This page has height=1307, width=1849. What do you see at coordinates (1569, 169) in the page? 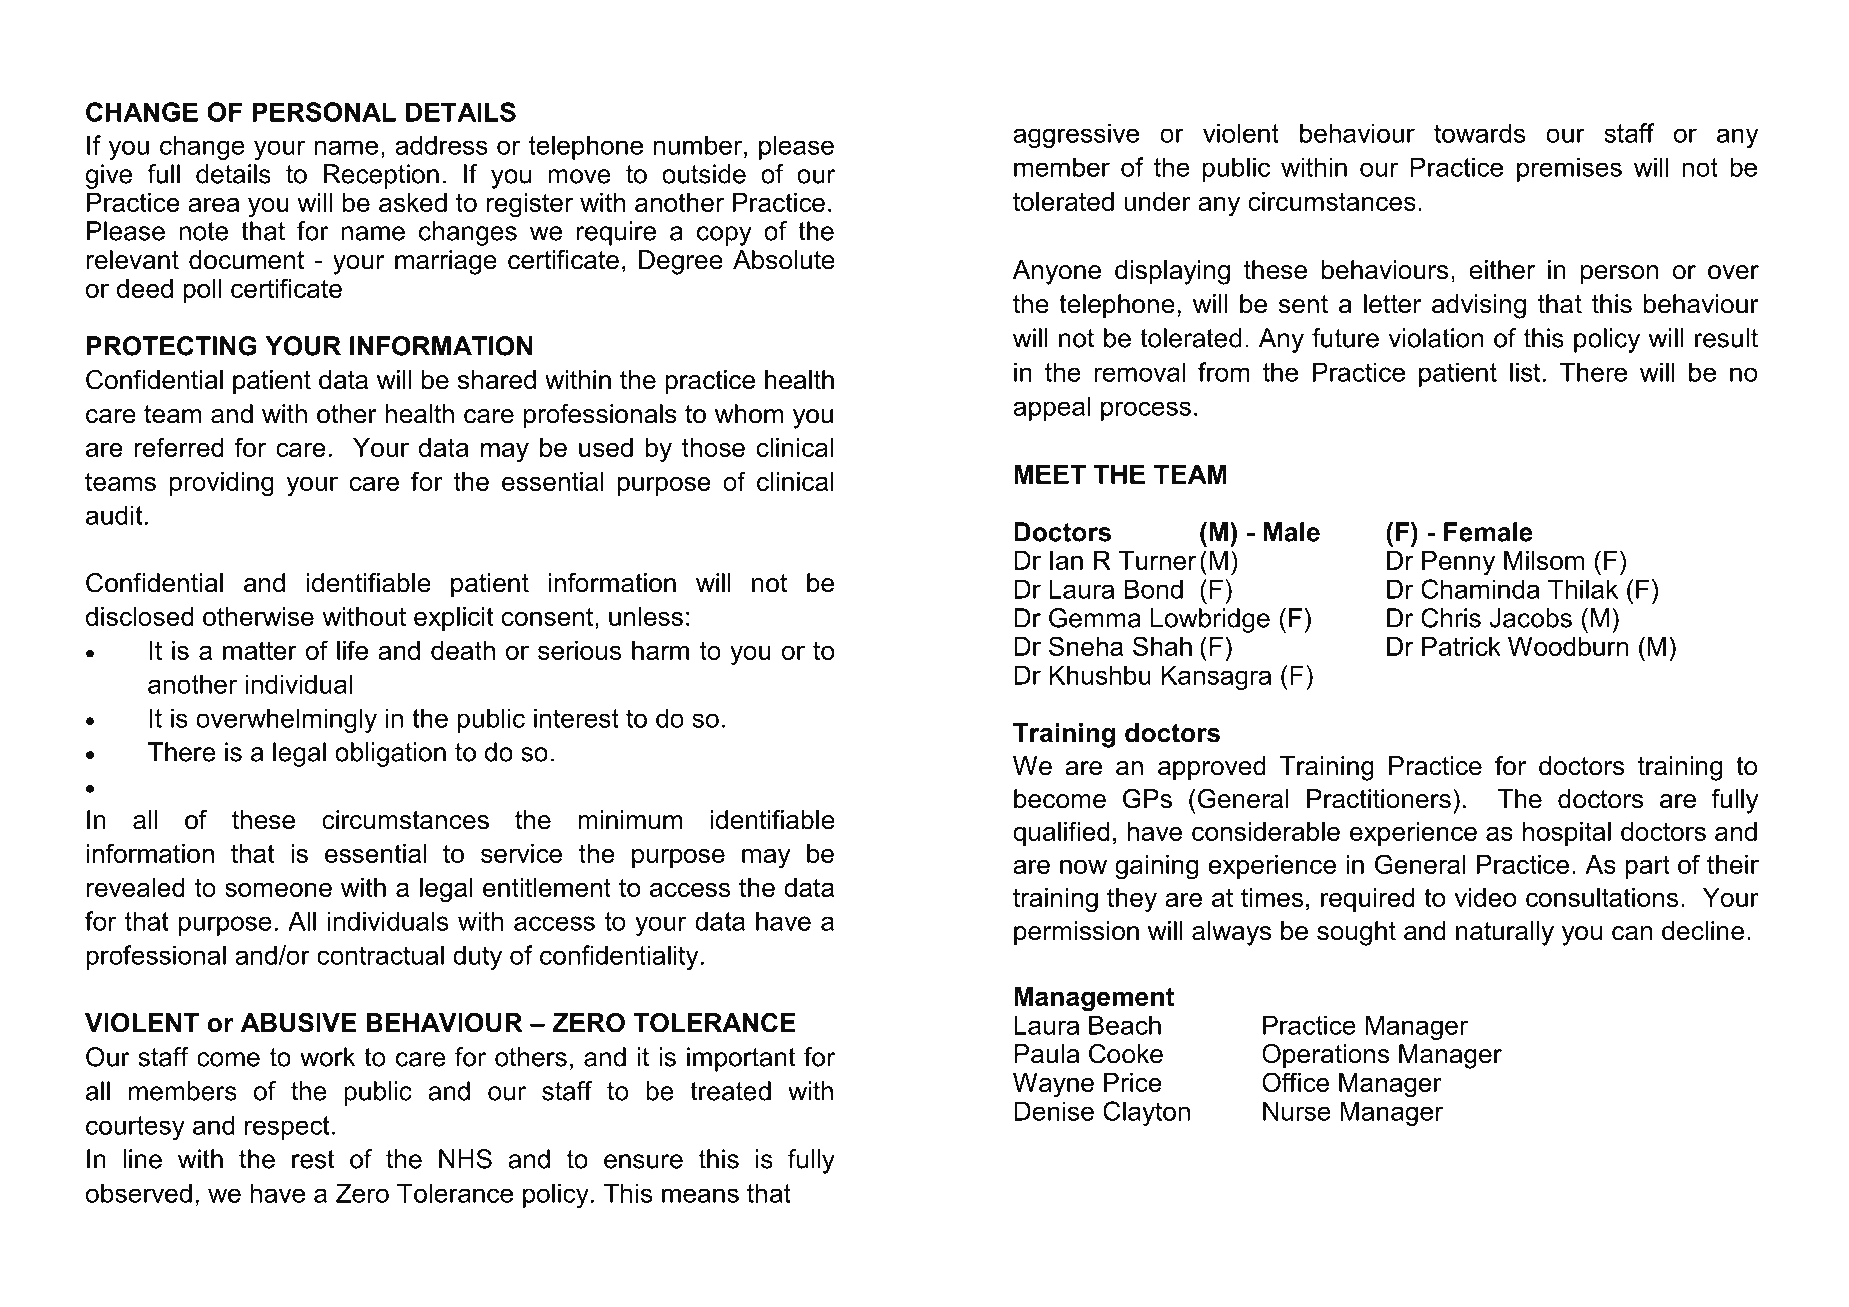
I see `premises` at bounding box center [1569, 169].
